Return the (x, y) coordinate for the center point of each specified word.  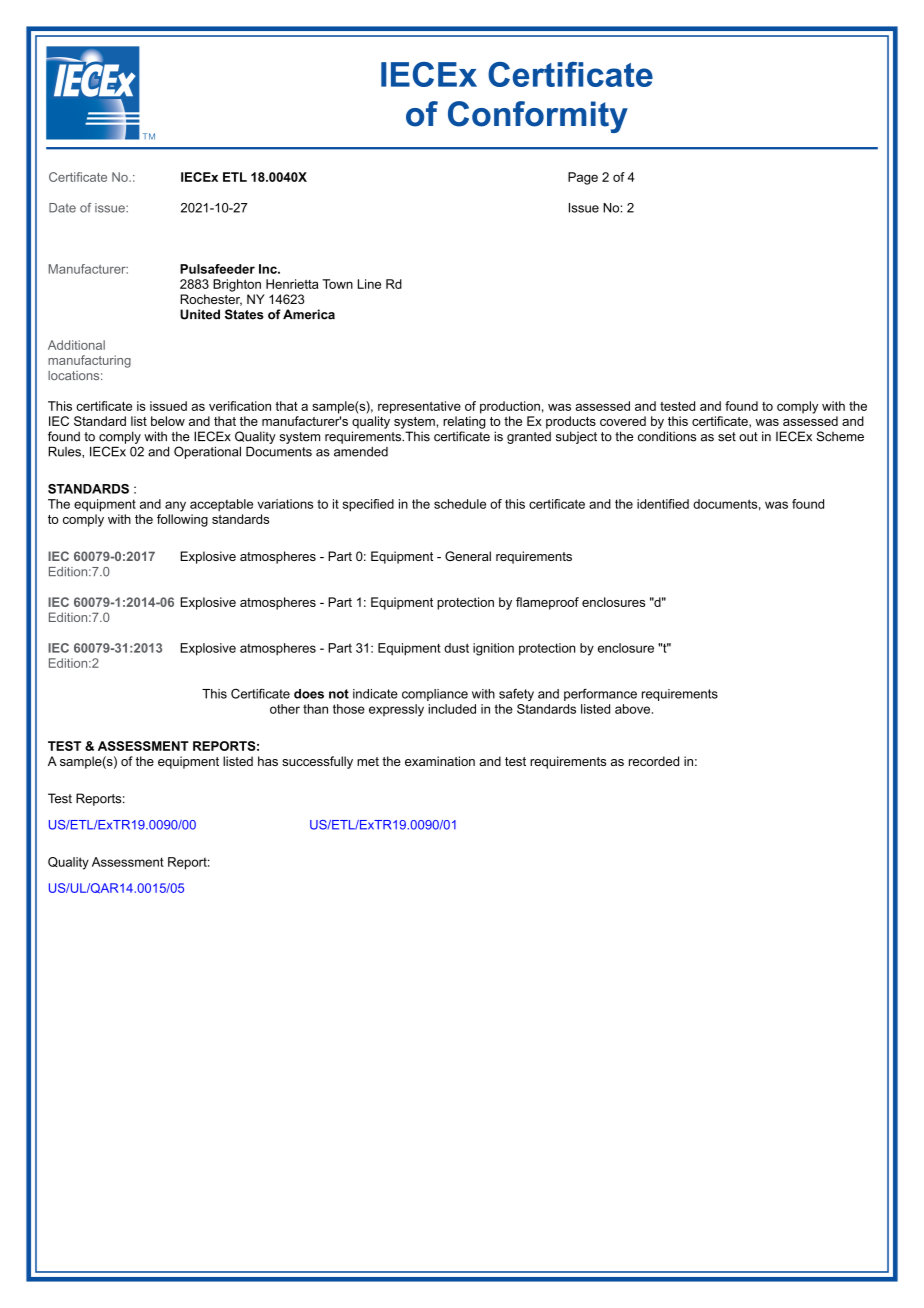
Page (583, 178)
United (200, 314)
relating (464, 422)
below (168, 421)
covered (623, 421)
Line (369, 284)
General (468, 556)
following (182, 520)
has (268, 761)
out (748, 437)
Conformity (538, 117)
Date (62, 208)
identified (663, 504)
